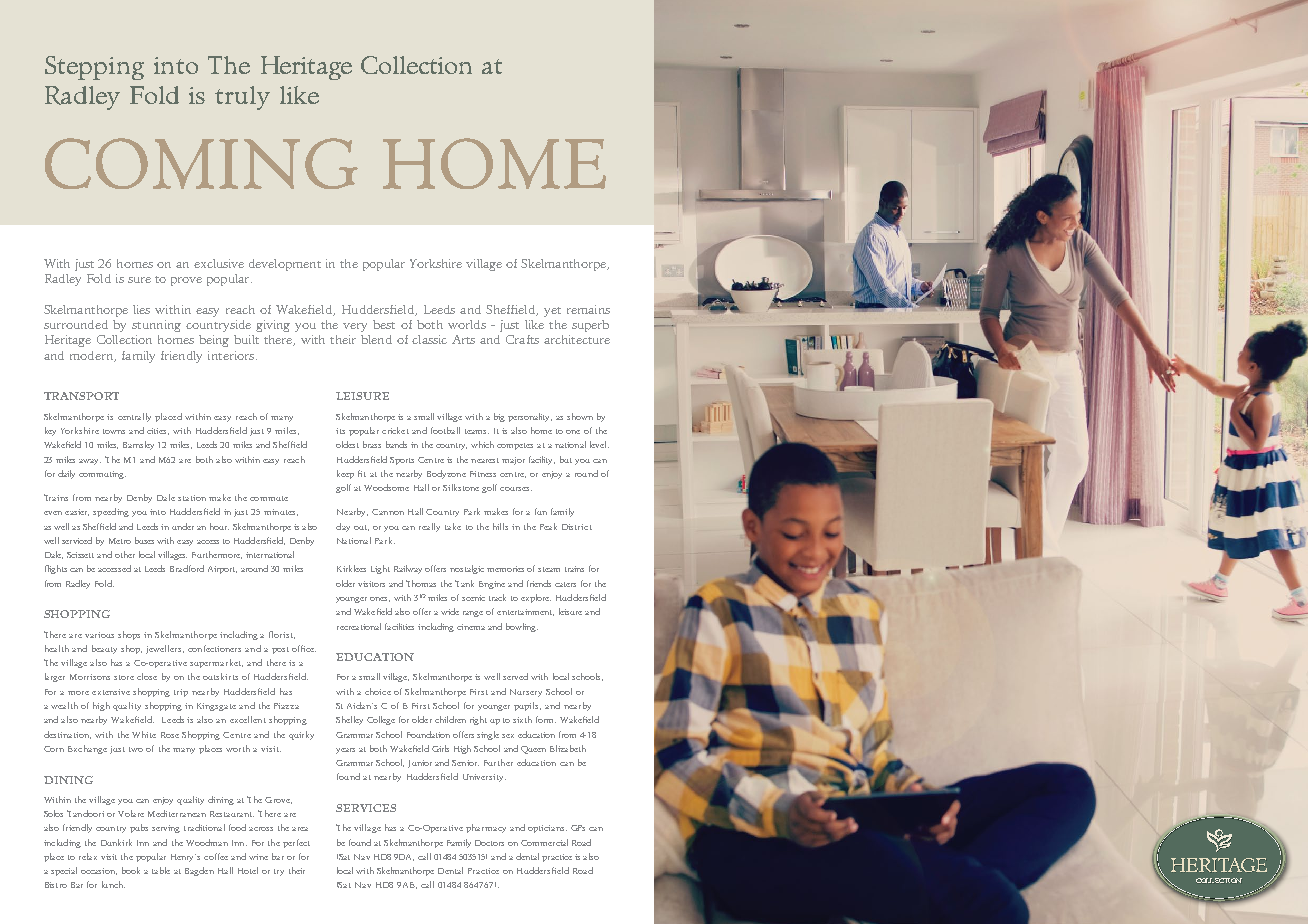 Image resolution: width=1308 pixels, height=924 pixels. I want to click on remains, so click(588, 309).
